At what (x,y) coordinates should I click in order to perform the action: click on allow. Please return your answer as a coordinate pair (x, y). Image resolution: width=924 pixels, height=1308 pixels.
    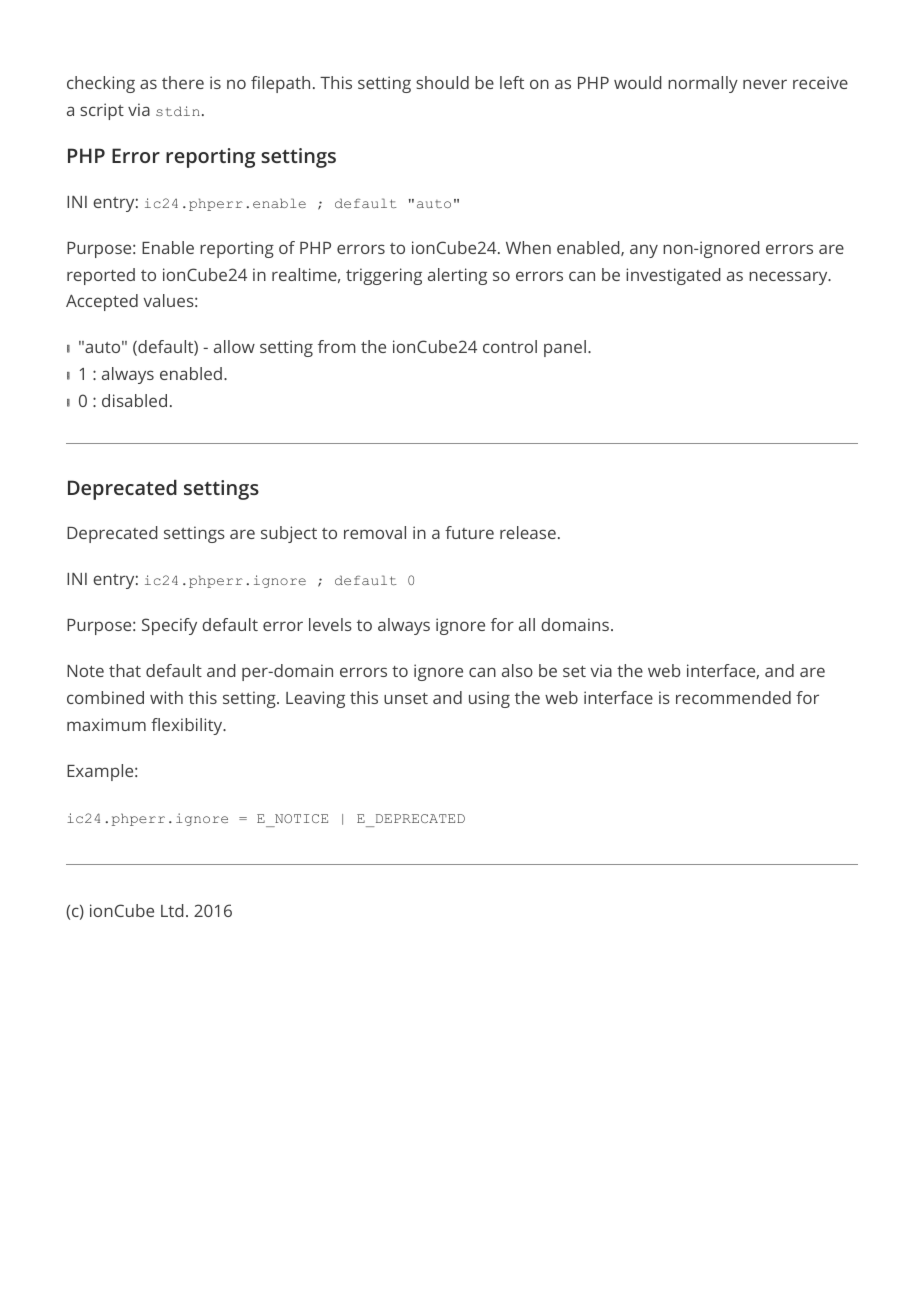
    Looking at the image, I should click on (234, 346).
